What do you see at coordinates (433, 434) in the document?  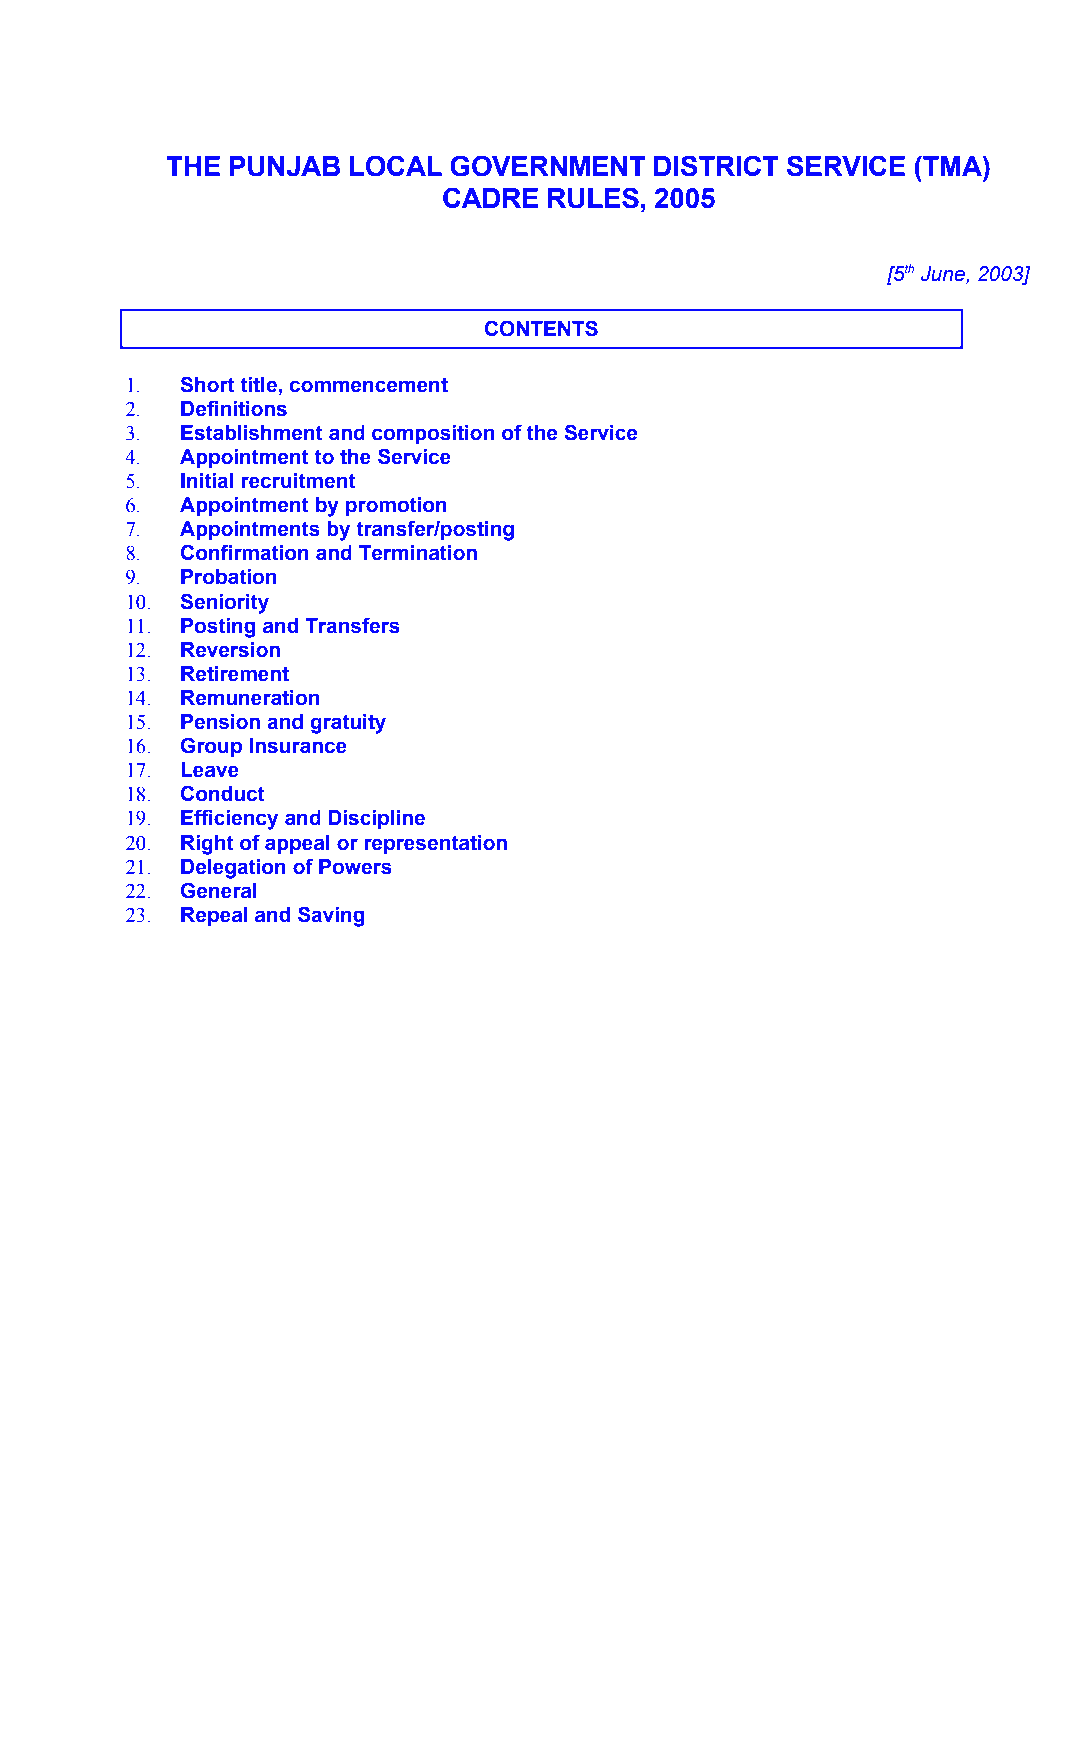 I see `composition` at bounding box center [433, 434].
